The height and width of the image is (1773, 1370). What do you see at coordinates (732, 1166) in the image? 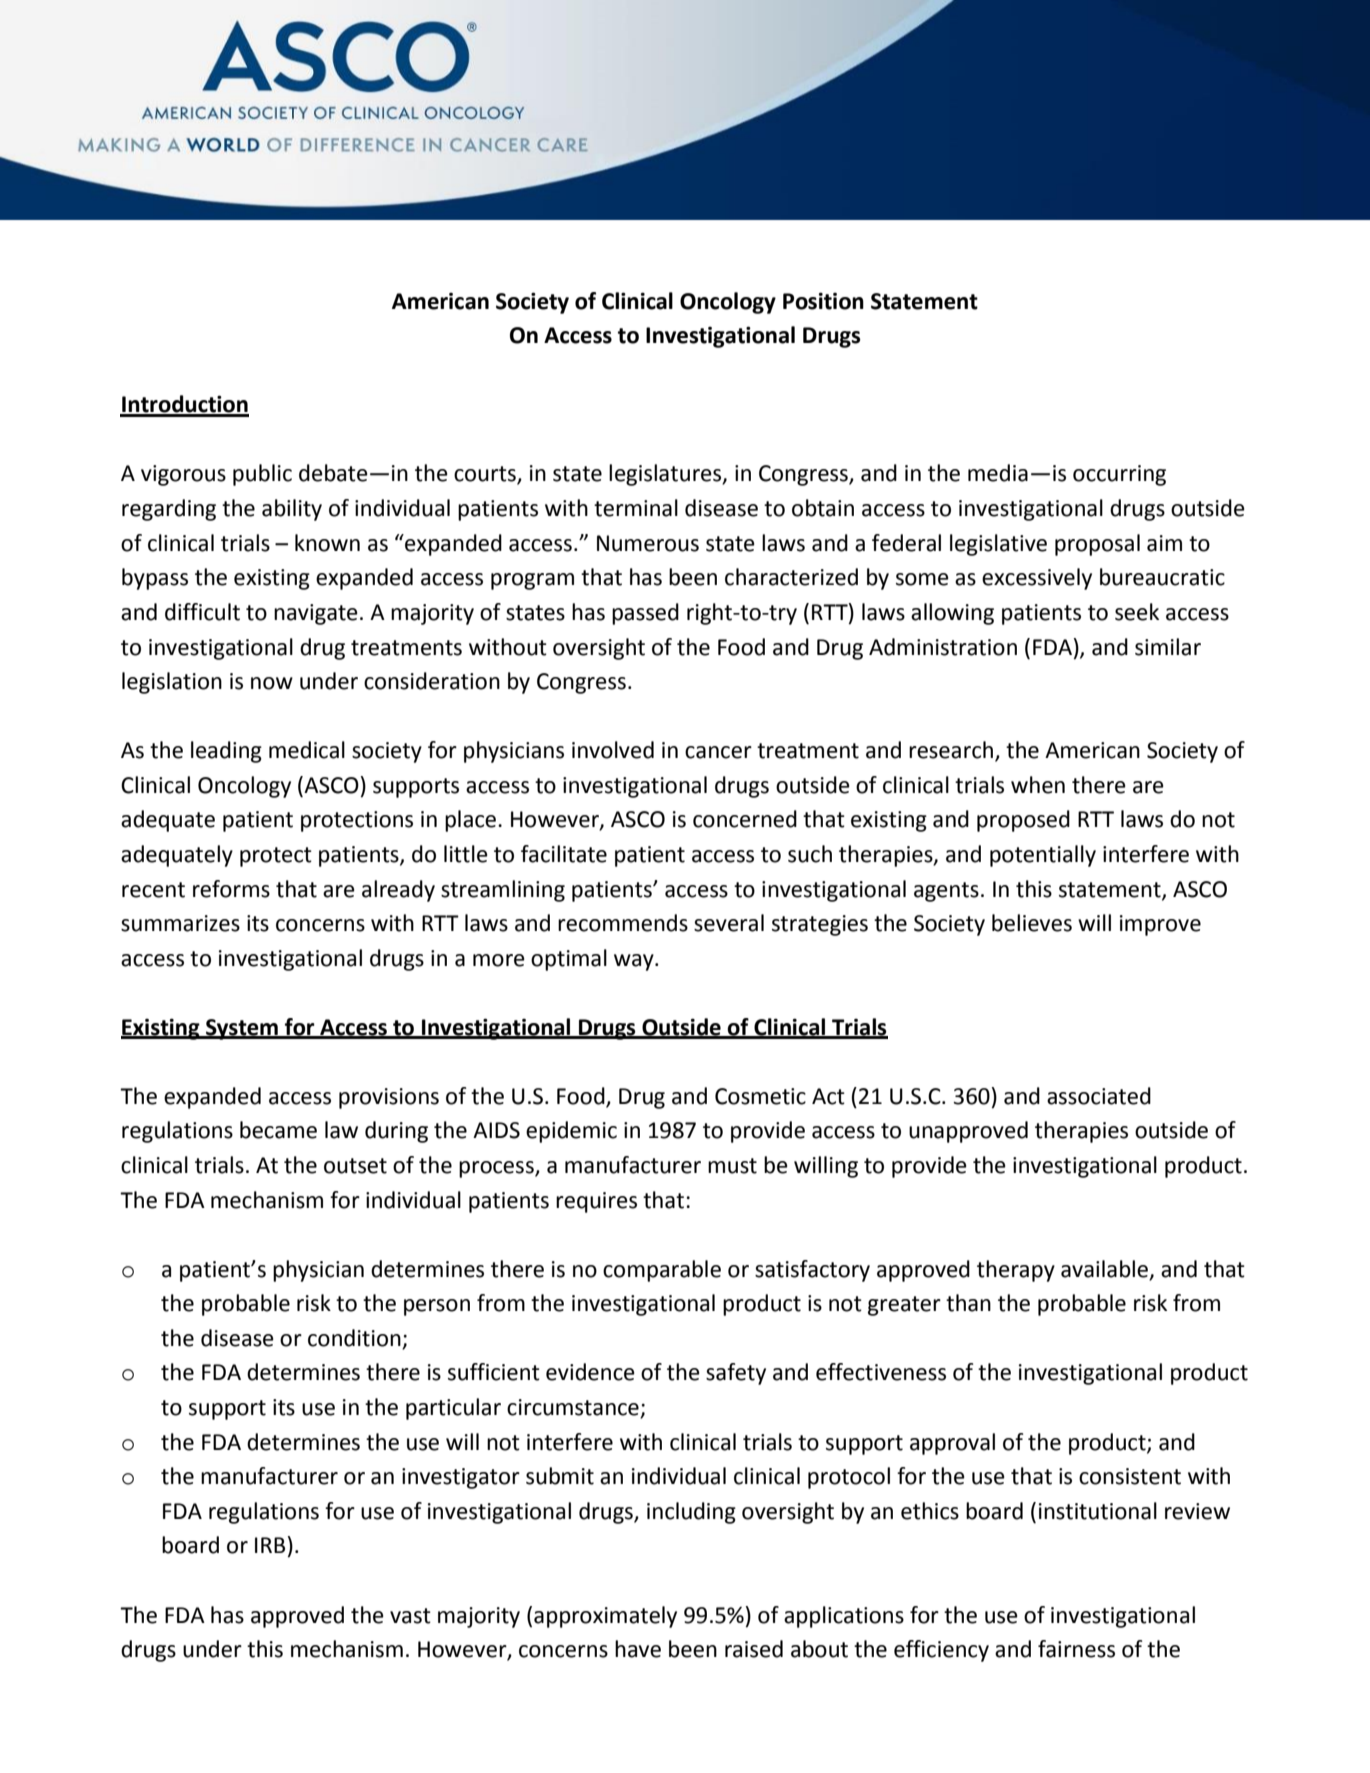
I see `must` at bounding box center [732, 1166].
